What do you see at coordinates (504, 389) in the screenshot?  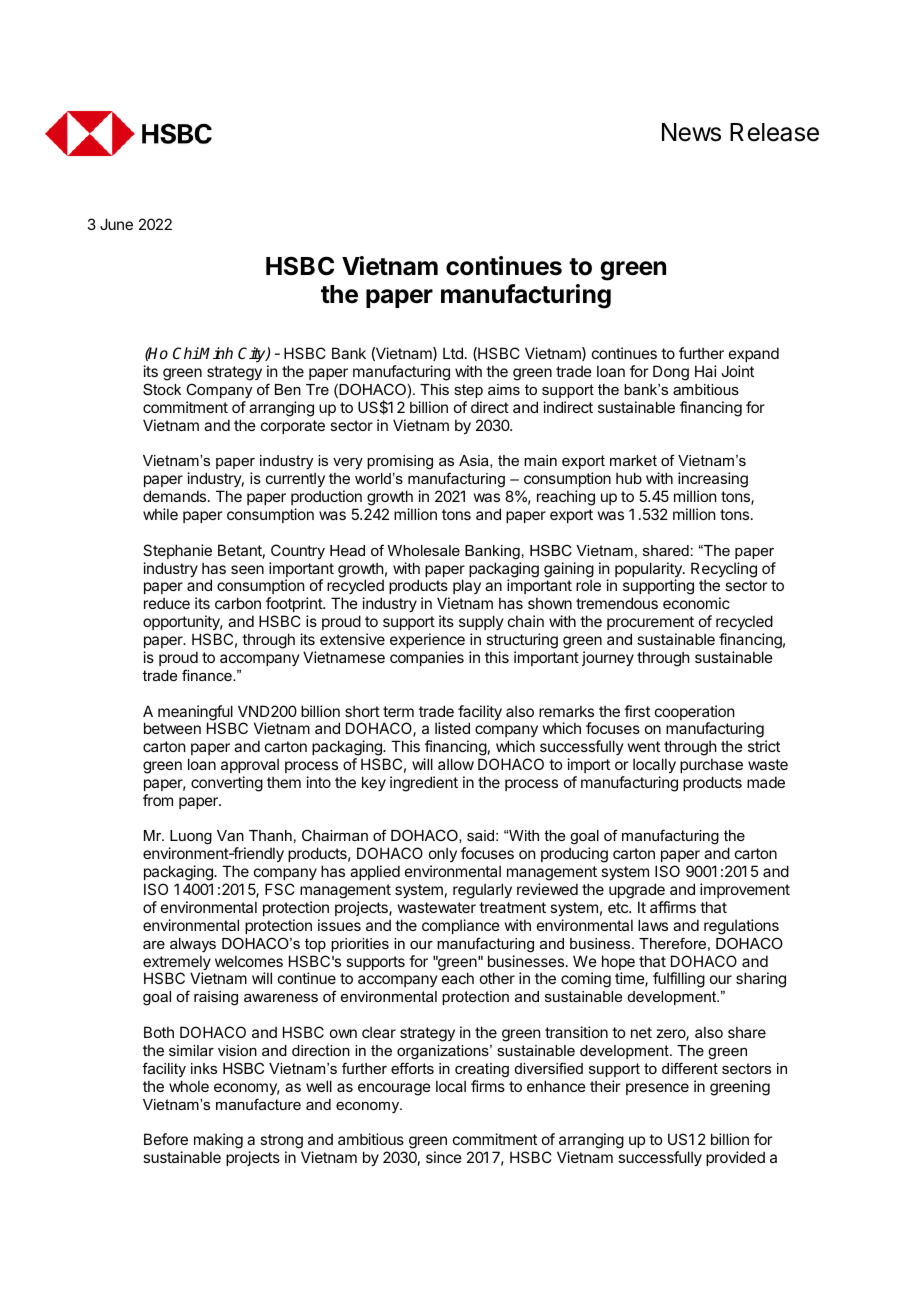 I see `aims` at bounding box center [504, 389].
